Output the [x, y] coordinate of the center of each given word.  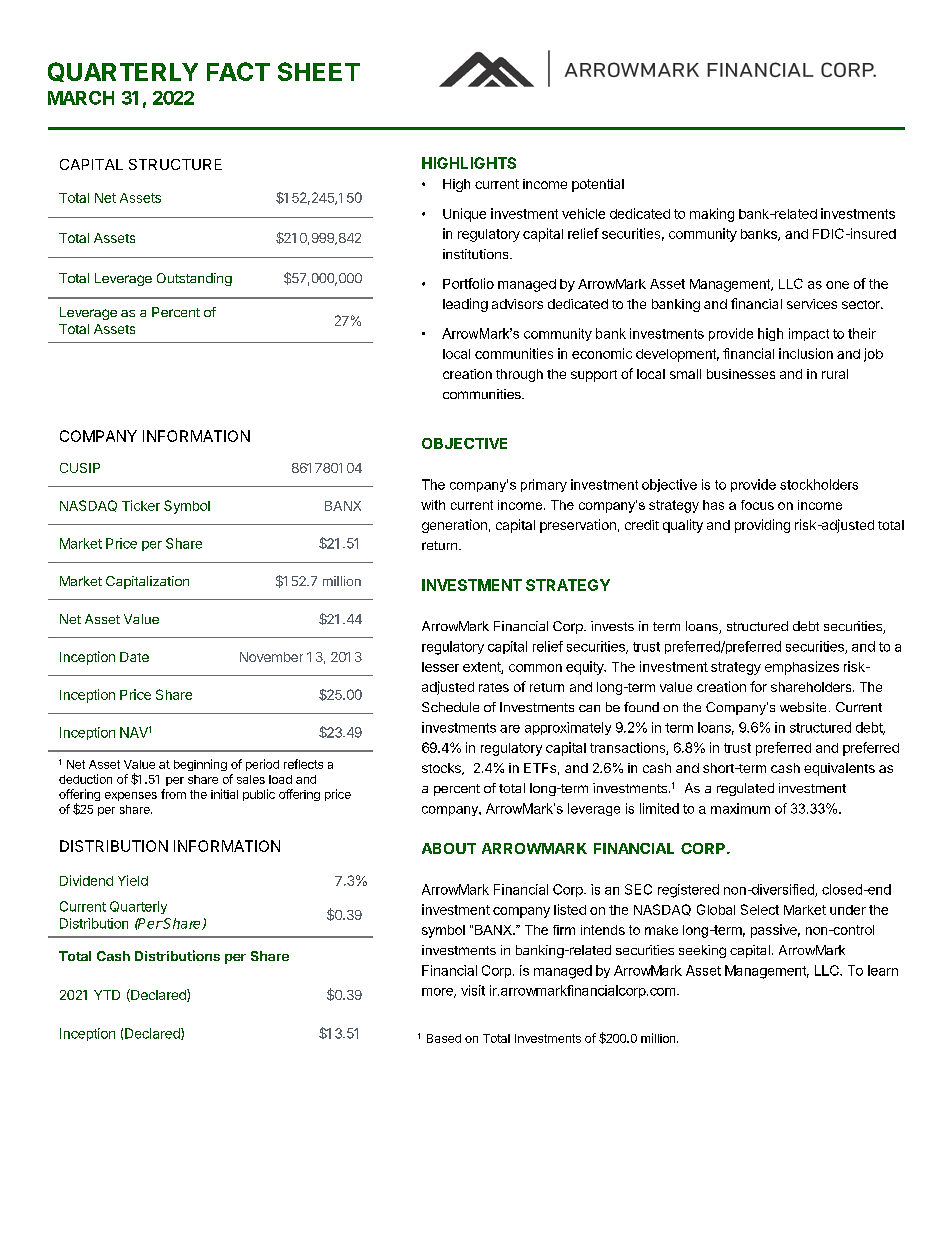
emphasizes [802, 668]
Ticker [141, 505]
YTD [107, 995]
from [173, 794]
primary [544, 485]
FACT [238, 71]
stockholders [819, 484]
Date [134, 657]
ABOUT [449, 848]
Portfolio [468, 283]
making [712, 215]
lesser [440, 667]
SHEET [319, 71]
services [812, 304]
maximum [740, 808]
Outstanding [194, 279]
